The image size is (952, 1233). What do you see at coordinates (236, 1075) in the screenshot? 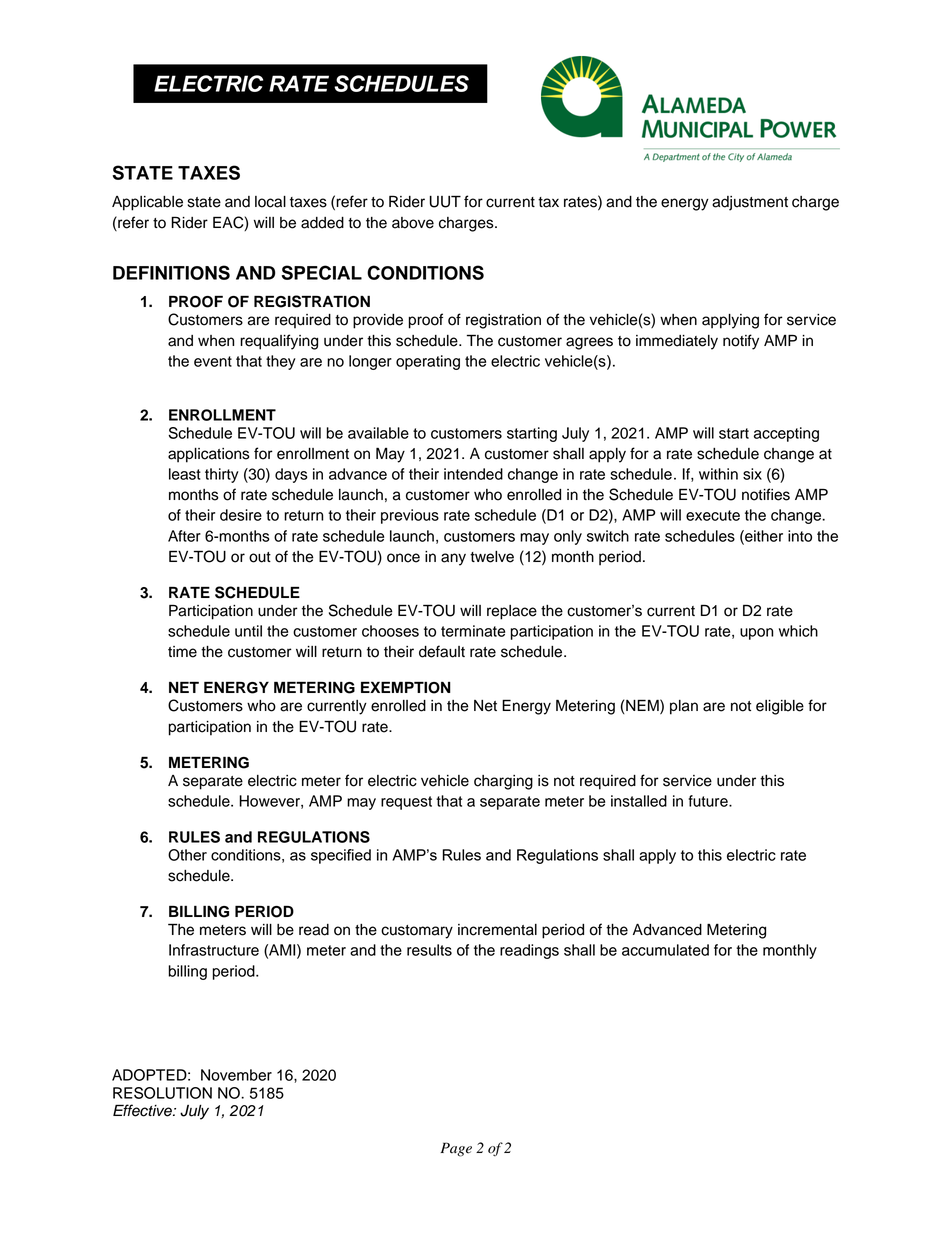
I see `November` at bounding box center [236, 1075].
